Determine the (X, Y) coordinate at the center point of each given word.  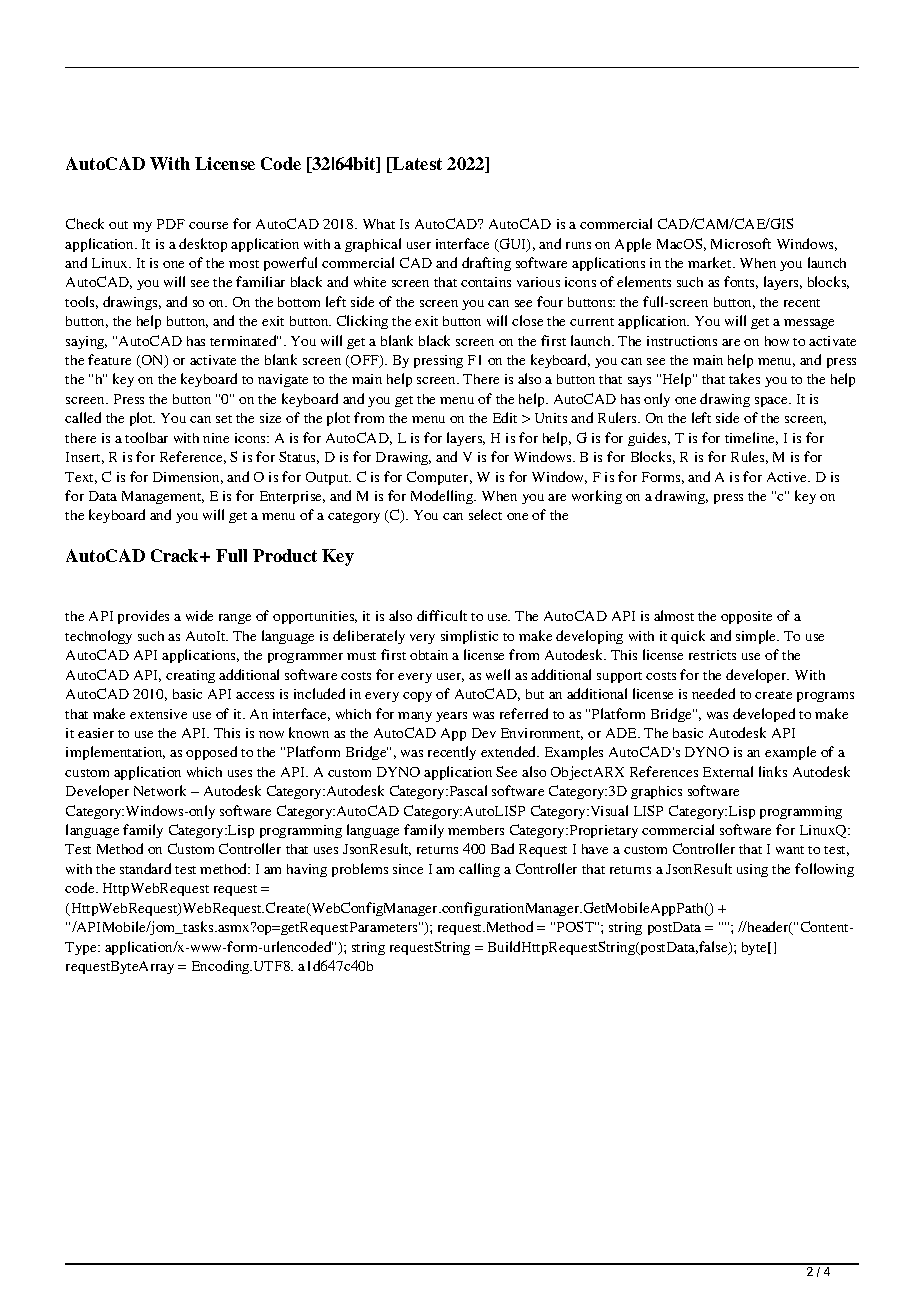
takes (744, 378)
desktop (203, 245)
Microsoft (741, 243)
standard (145, 868)
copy (417, 697)
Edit (505, 417)
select (485, 514)
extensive (158, 714)
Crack (176, 555)
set (224, 419)
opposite (746, 617)
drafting (486, 264)
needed (713, 693)
